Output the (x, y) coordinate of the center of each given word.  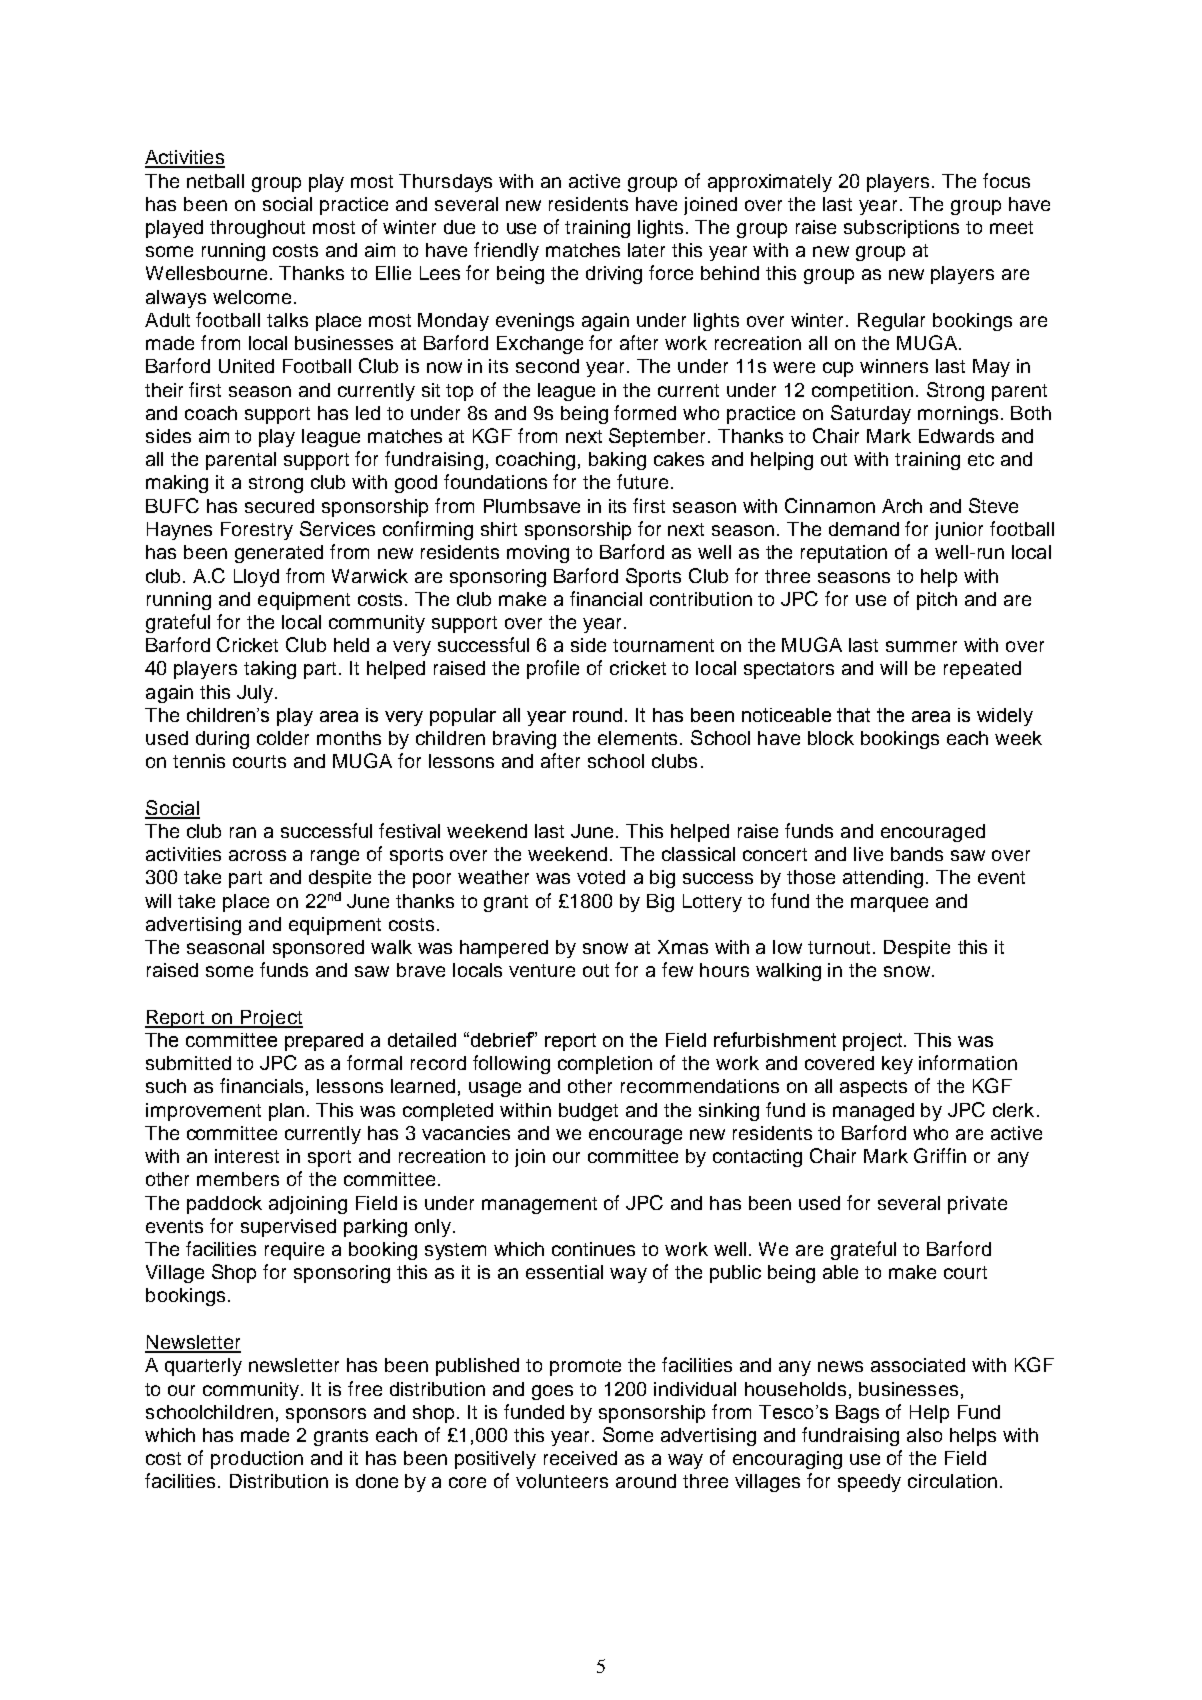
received (580, 1458)
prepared (324, 1042)
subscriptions (901, 229)
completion (605, 1065)
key (897, 1065)
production (257, 1460)
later (646, 250)
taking (270, 670)
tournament (663, 645)
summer (921, 646)
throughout (257, 229)
